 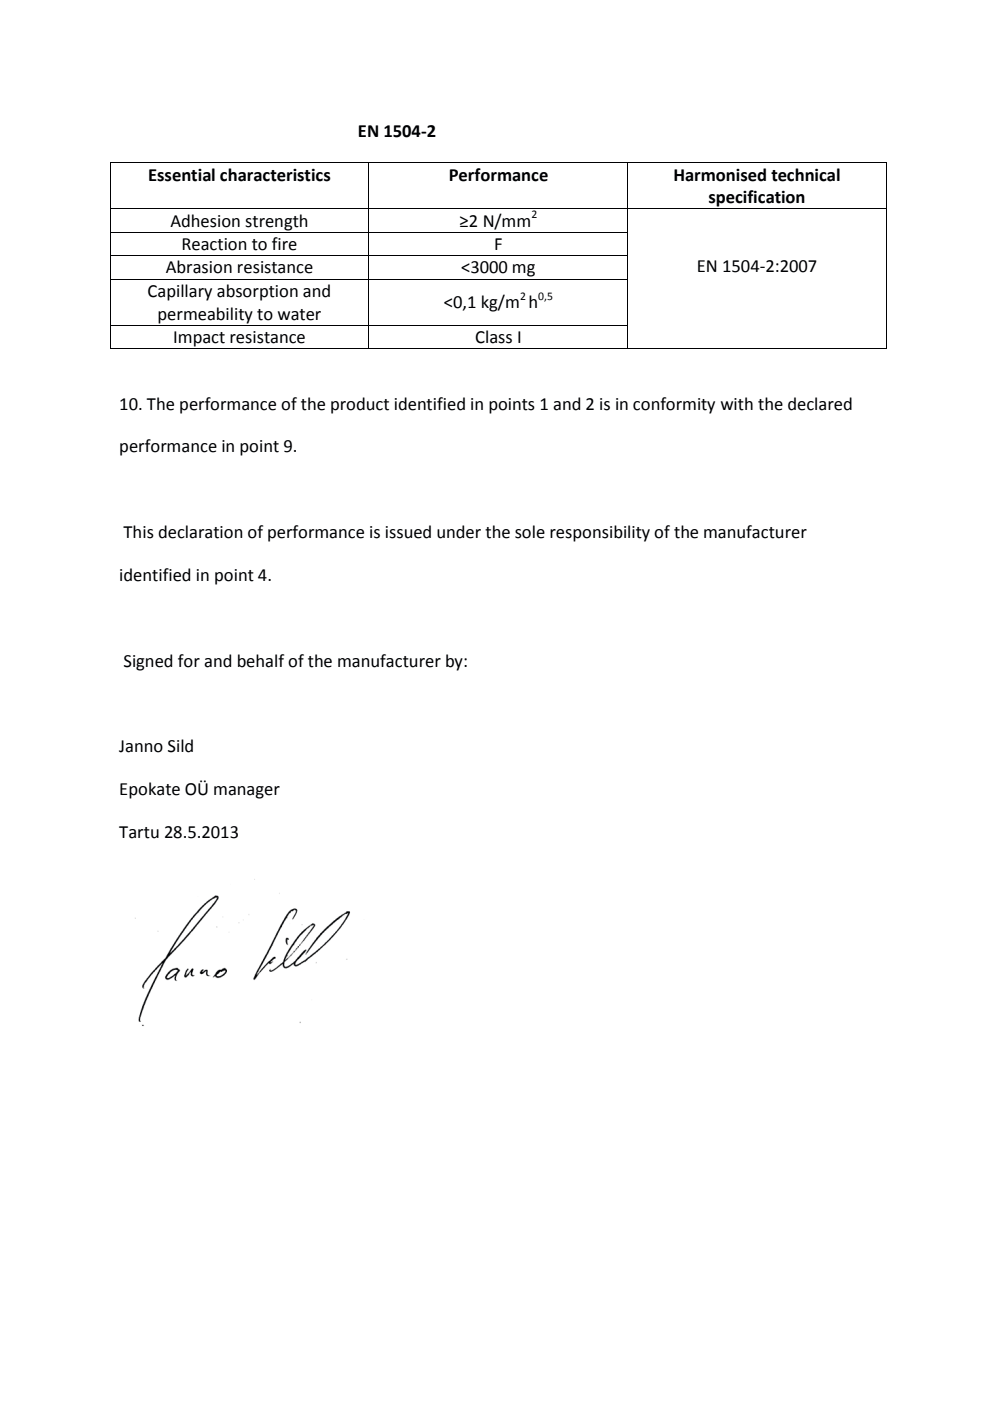 I want to click on with, so click(x=737, y=404).
